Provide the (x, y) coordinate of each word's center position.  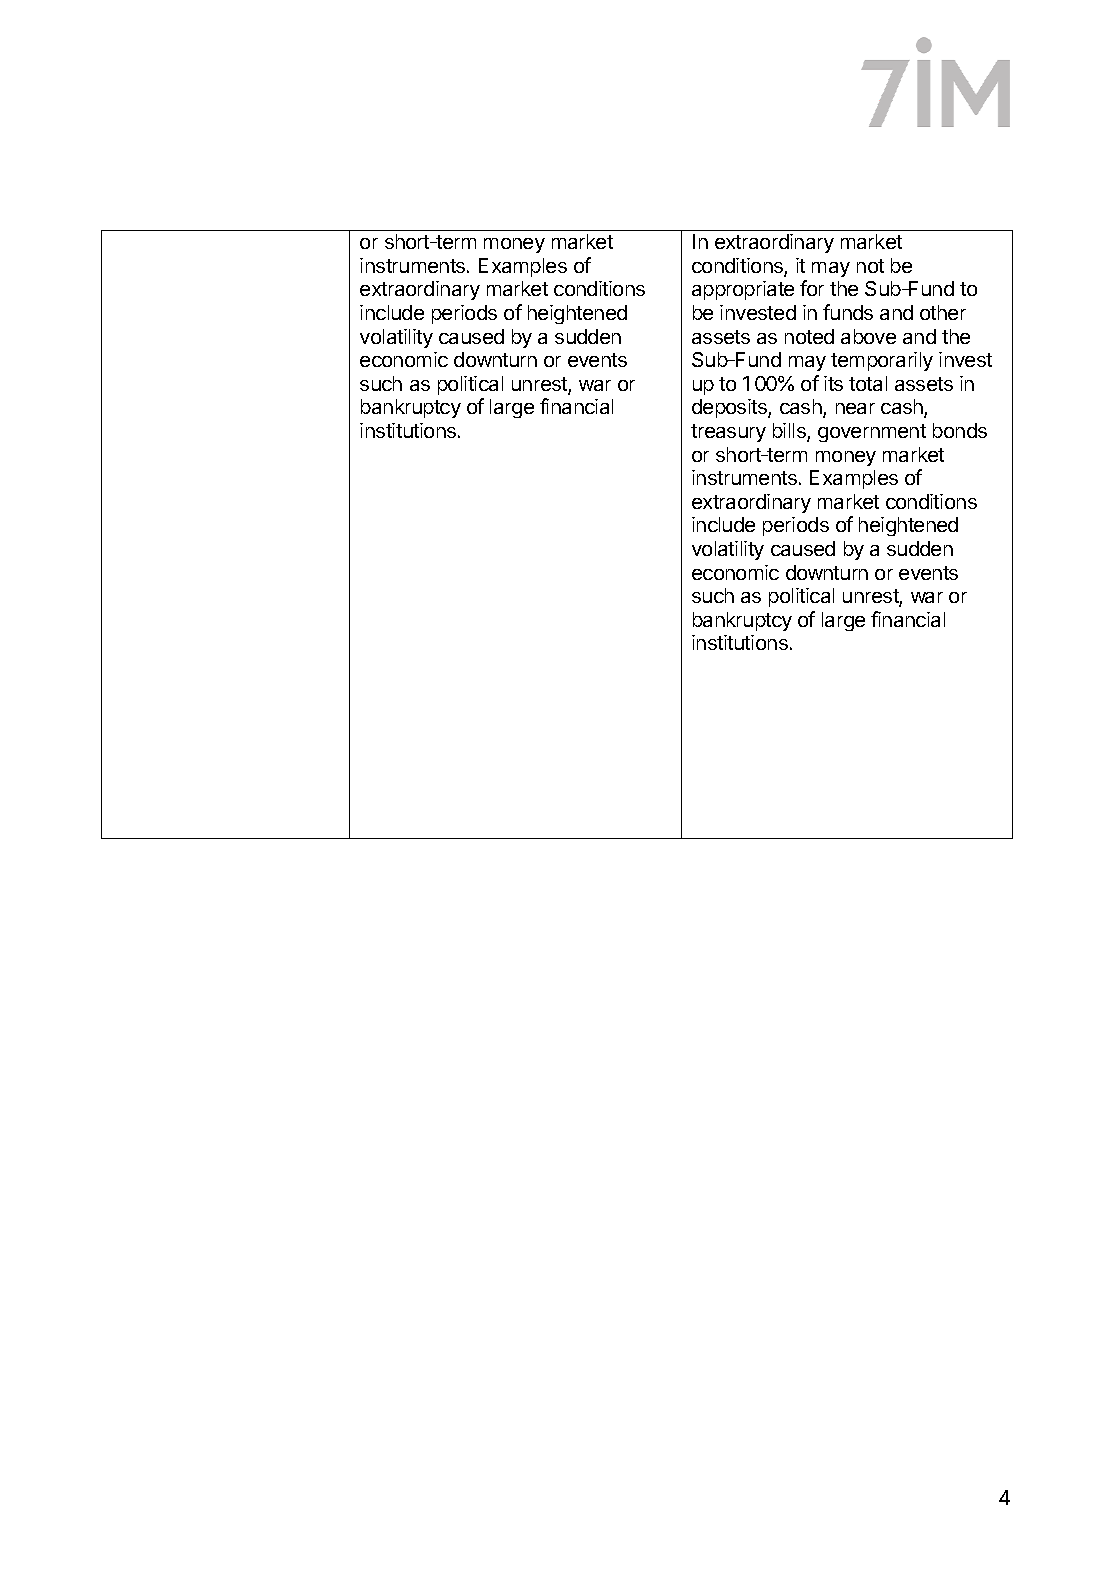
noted (809, 336)
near (855, 408)
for (812, 288)
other (943, 312)
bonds (960, 430)
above (868, 336)
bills (790, 432)
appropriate (743, 290)
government (872, 433)
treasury (728, 433)
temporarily (882, 361)
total (868, 383)
